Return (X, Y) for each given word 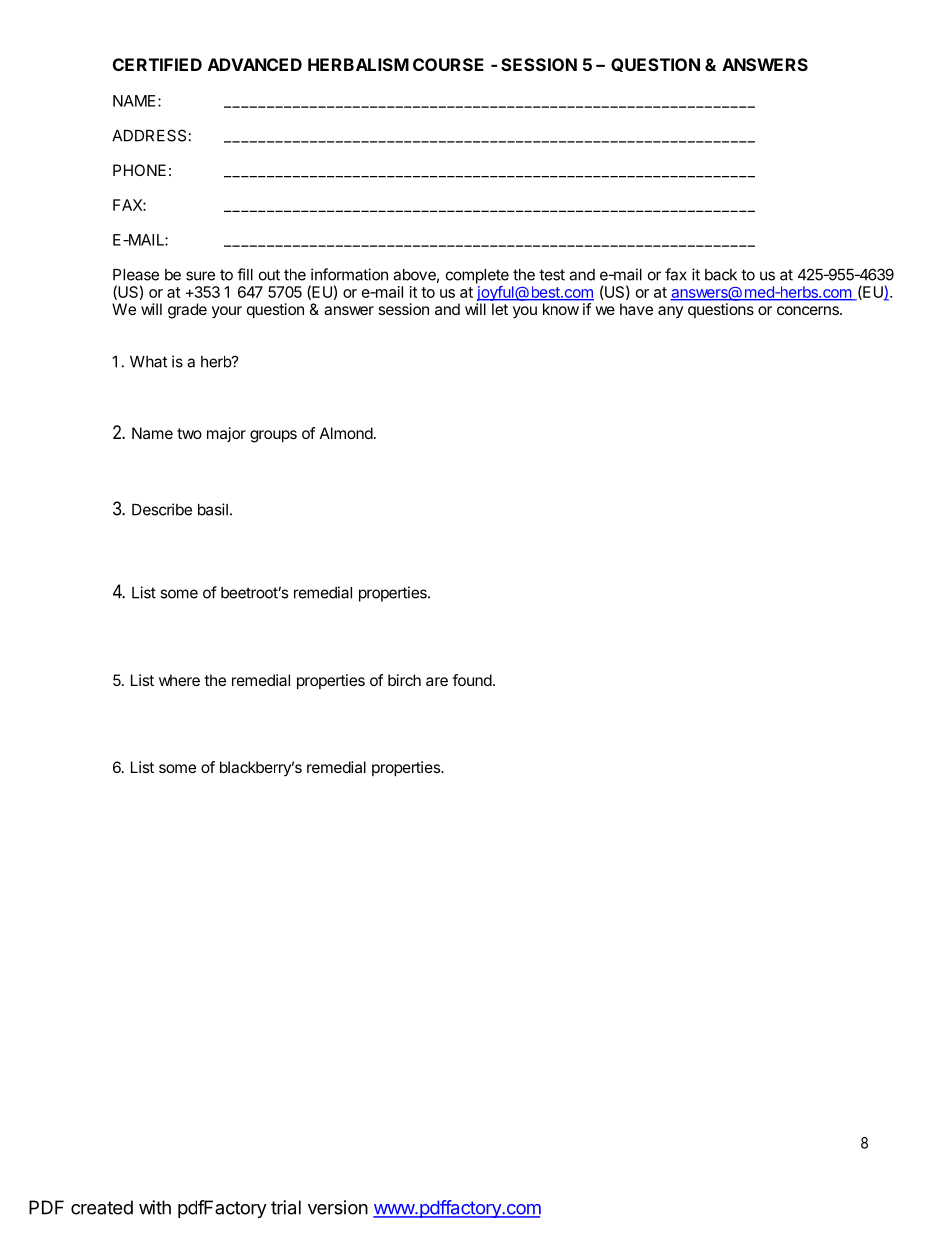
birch (404, 680)
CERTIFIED (157, 64)
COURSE (448, 64)
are (437, 681)
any (670, 312)
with (155, 1207)
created (102, 1207)
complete (477, 276)
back (721, 275)
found (472, 680)
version (338, 1207)
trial (286, 1207)
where (179, 680)
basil (213, 509)
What (148, 362)
